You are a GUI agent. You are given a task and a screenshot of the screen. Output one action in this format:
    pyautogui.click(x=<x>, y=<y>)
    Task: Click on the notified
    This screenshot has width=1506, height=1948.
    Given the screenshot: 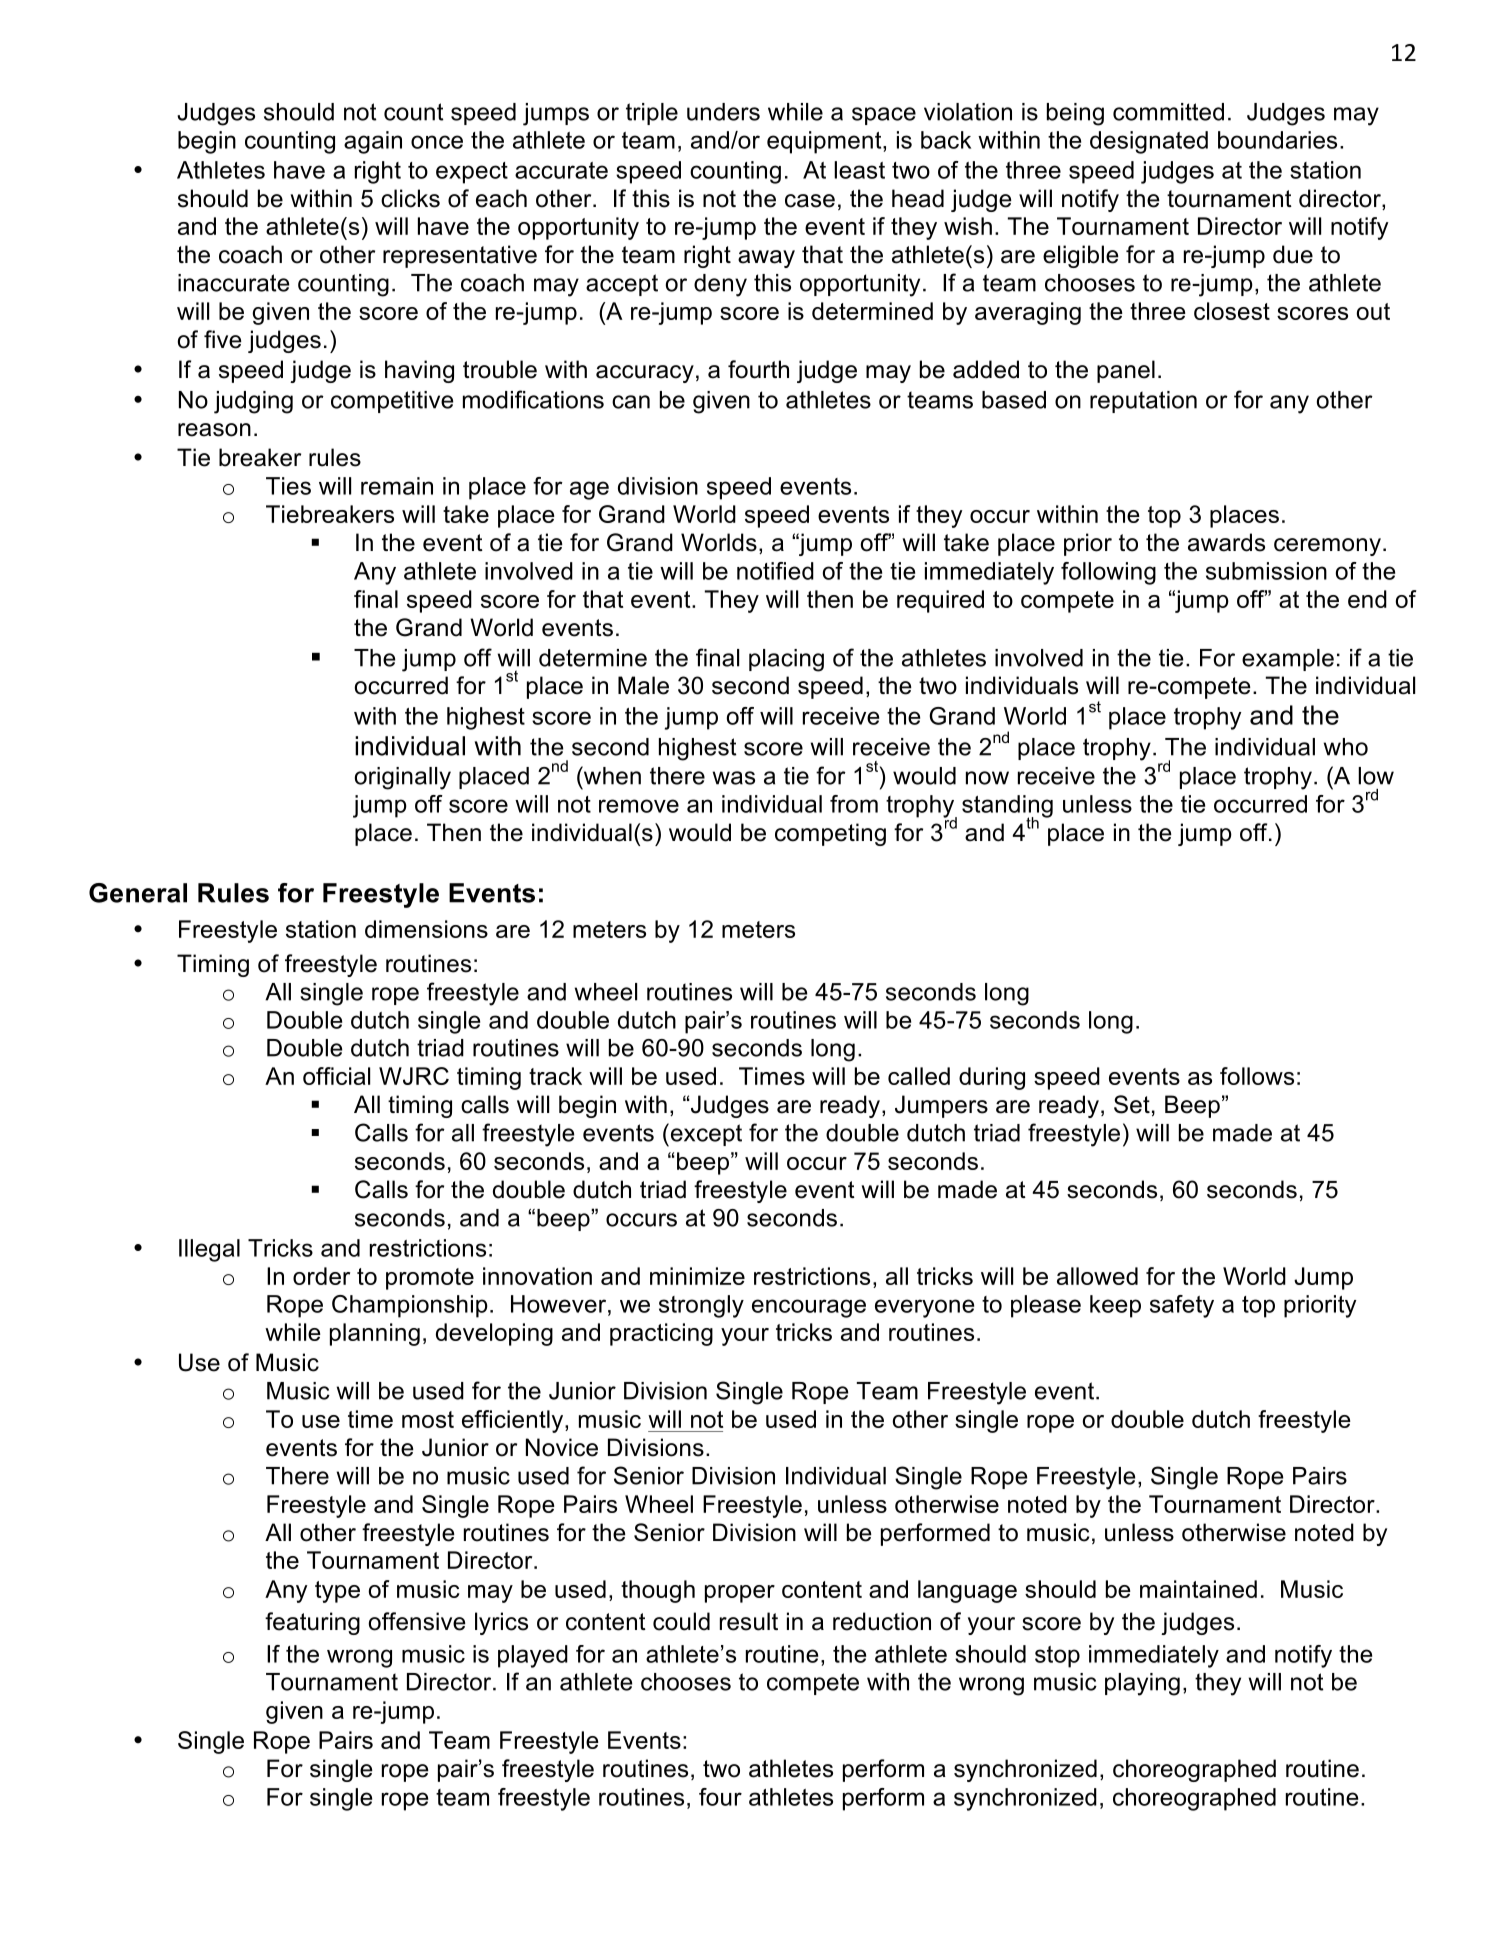 What is the action you would take?
    pyautogui.click(x=775, y=571)
